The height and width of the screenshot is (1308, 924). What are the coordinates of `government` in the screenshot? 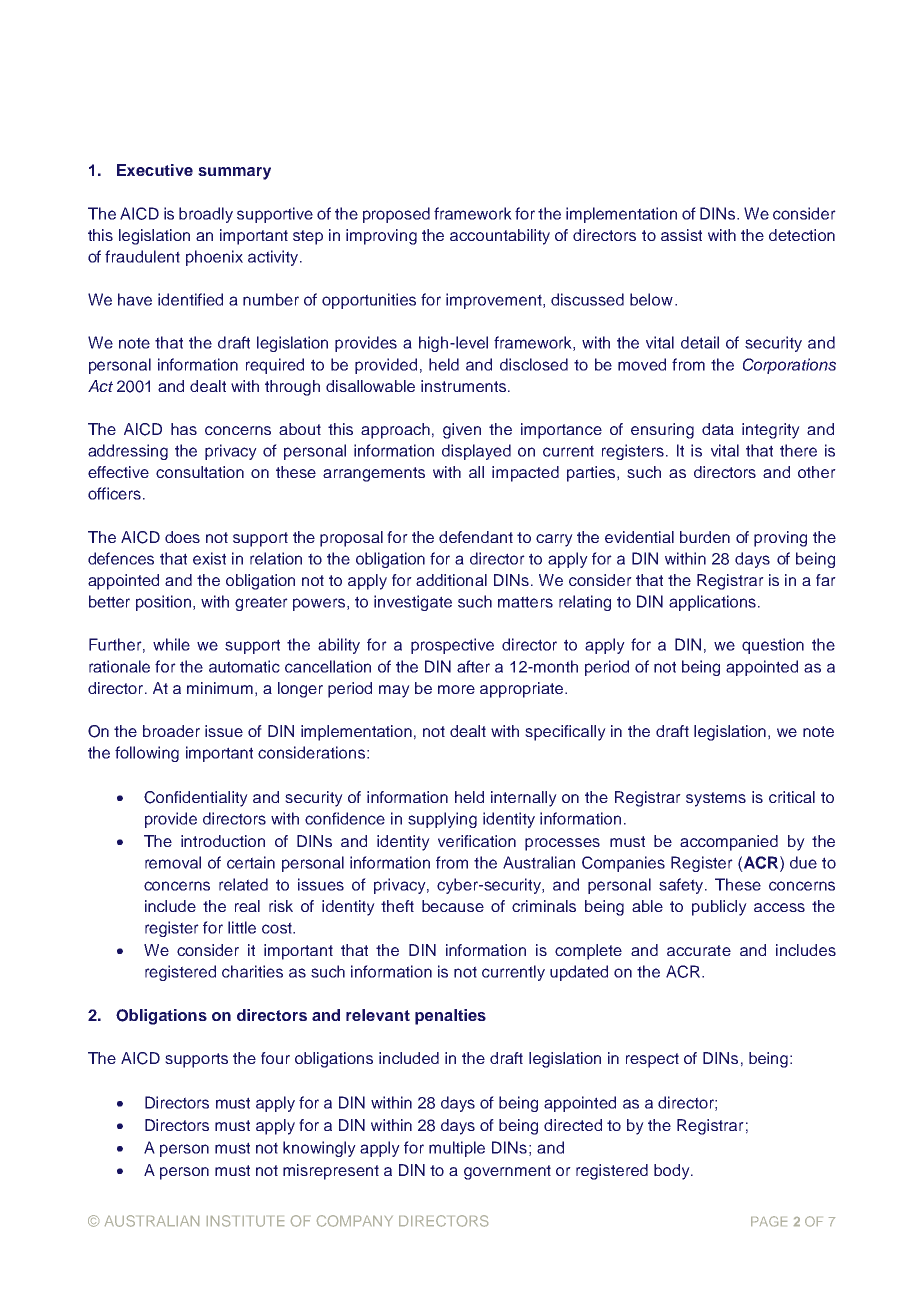 It's located at (507, 1172).
